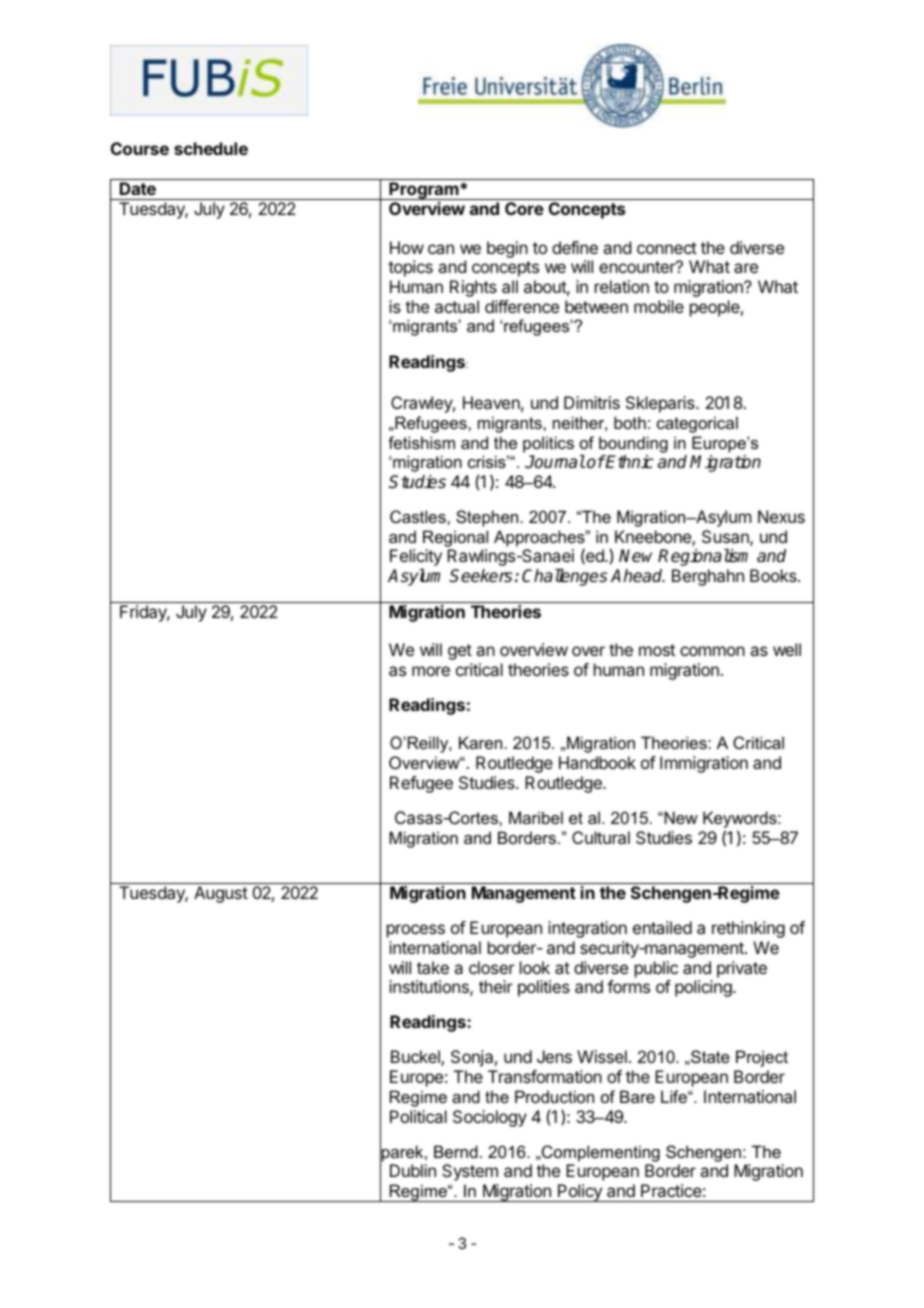 Image resolution: width=924 pixels, height=1308 pixels. Describe the element at coordinates (211, 148) in the screenshot. I see `schedule` at that location.
